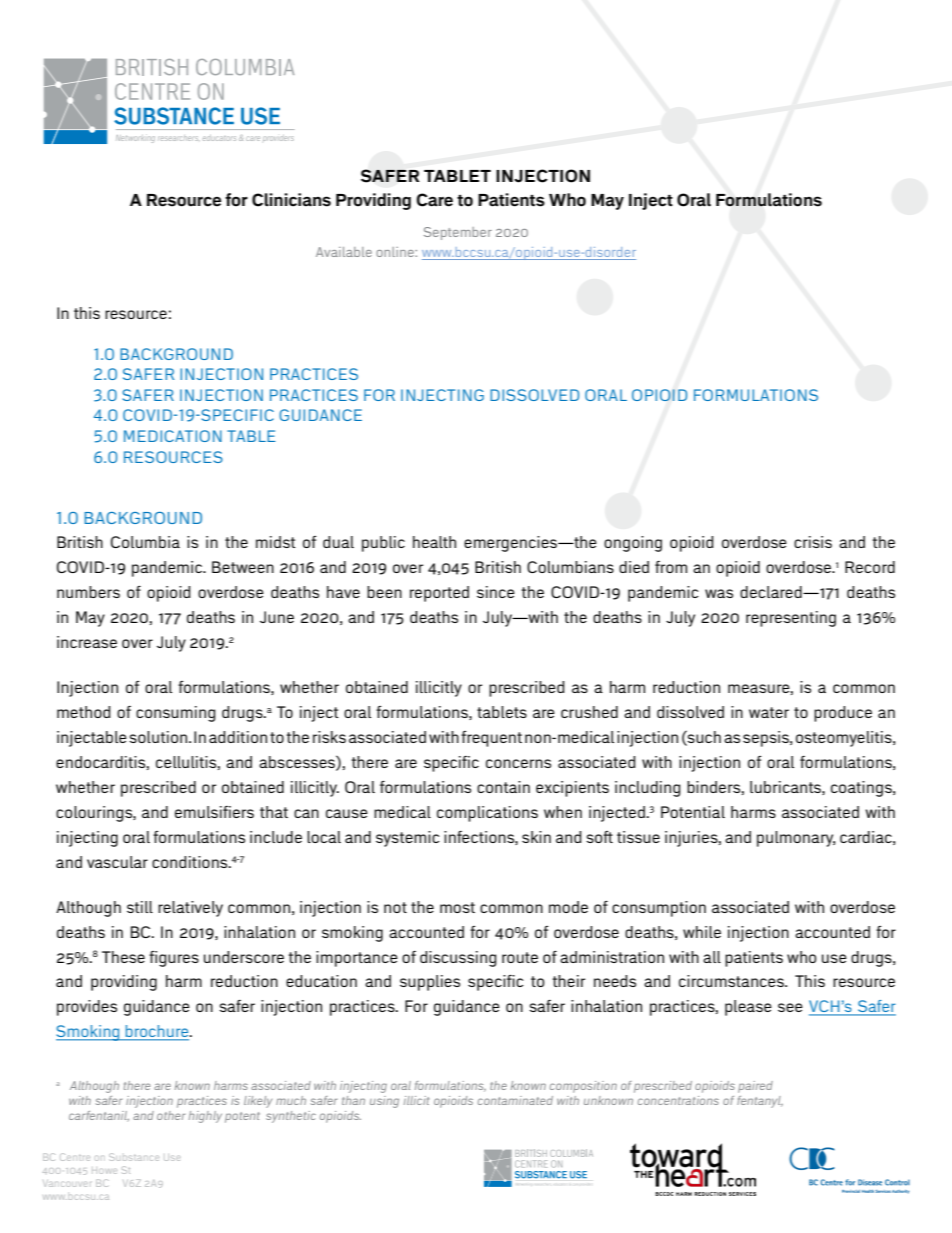 This screenshot has height=1233, width=952. What do you see at coordinates (134, 1157) in the screenshot?
I see `Substance` at bounding box center [134, 1157].
